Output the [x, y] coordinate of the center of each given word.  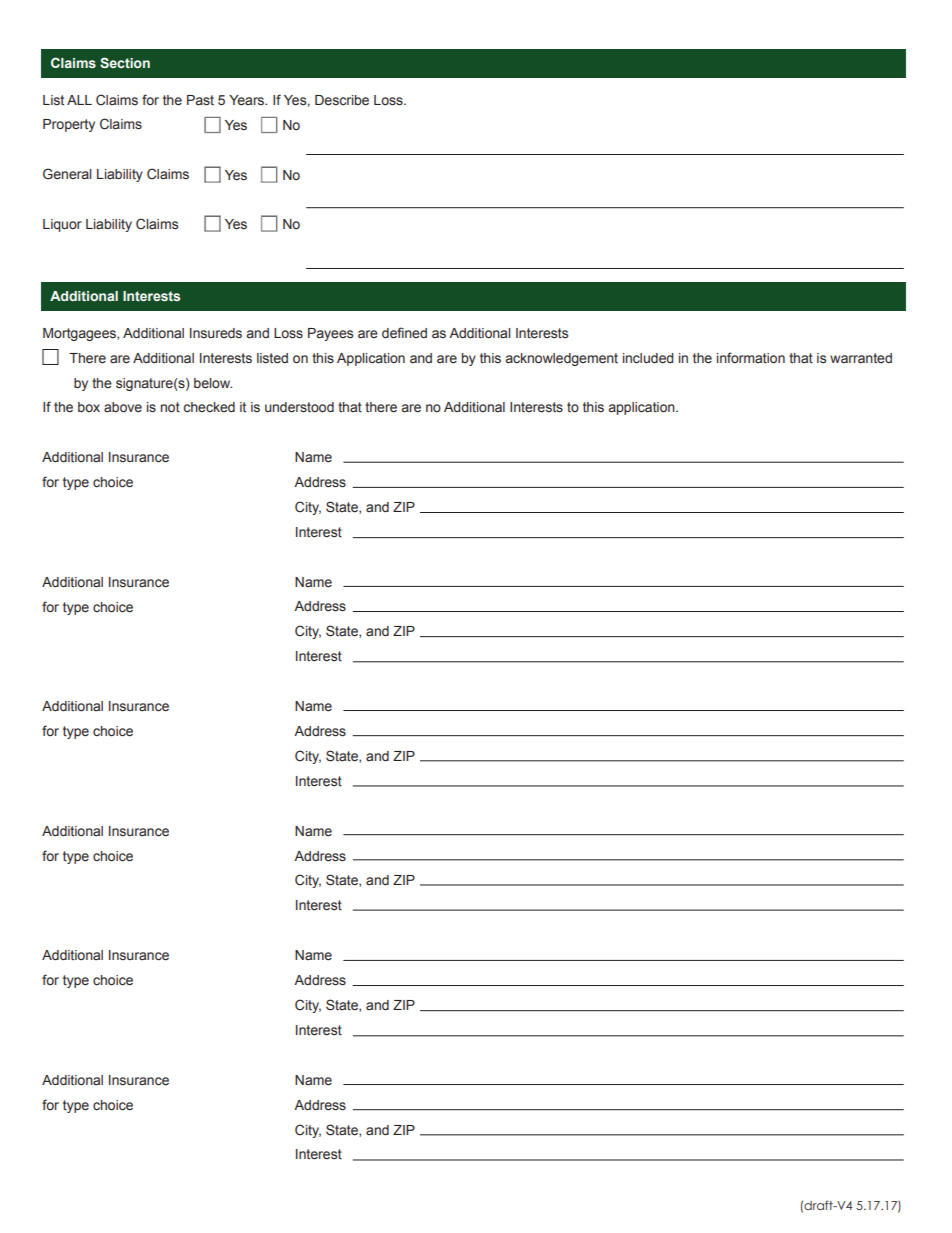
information [751, 357]
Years [248, 100]
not [170, 407]
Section [125, 62]
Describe [342, 100]
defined [404, 333]
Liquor [62, 225]
